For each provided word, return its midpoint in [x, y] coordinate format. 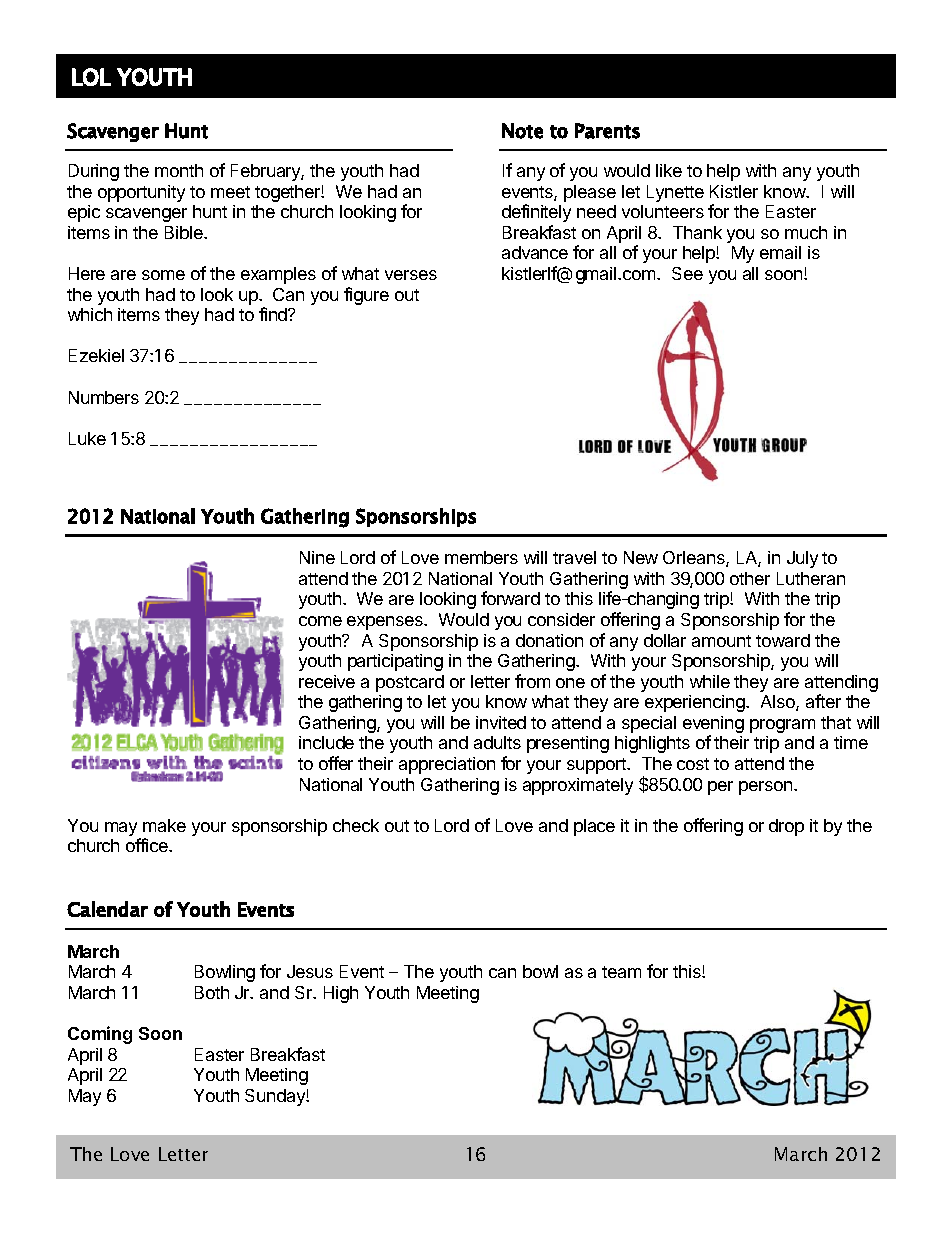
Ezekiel [96, 355]
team [621, 972]
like [669, 170]
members [481, 557]
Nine [317, 557]
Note [522, 131]
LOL [91, 77]
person [767, 788]
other [750, 578]
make [164, 825]
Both [212, 992]
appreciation [447, 765]
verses [411, 275]
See [687, 273]
